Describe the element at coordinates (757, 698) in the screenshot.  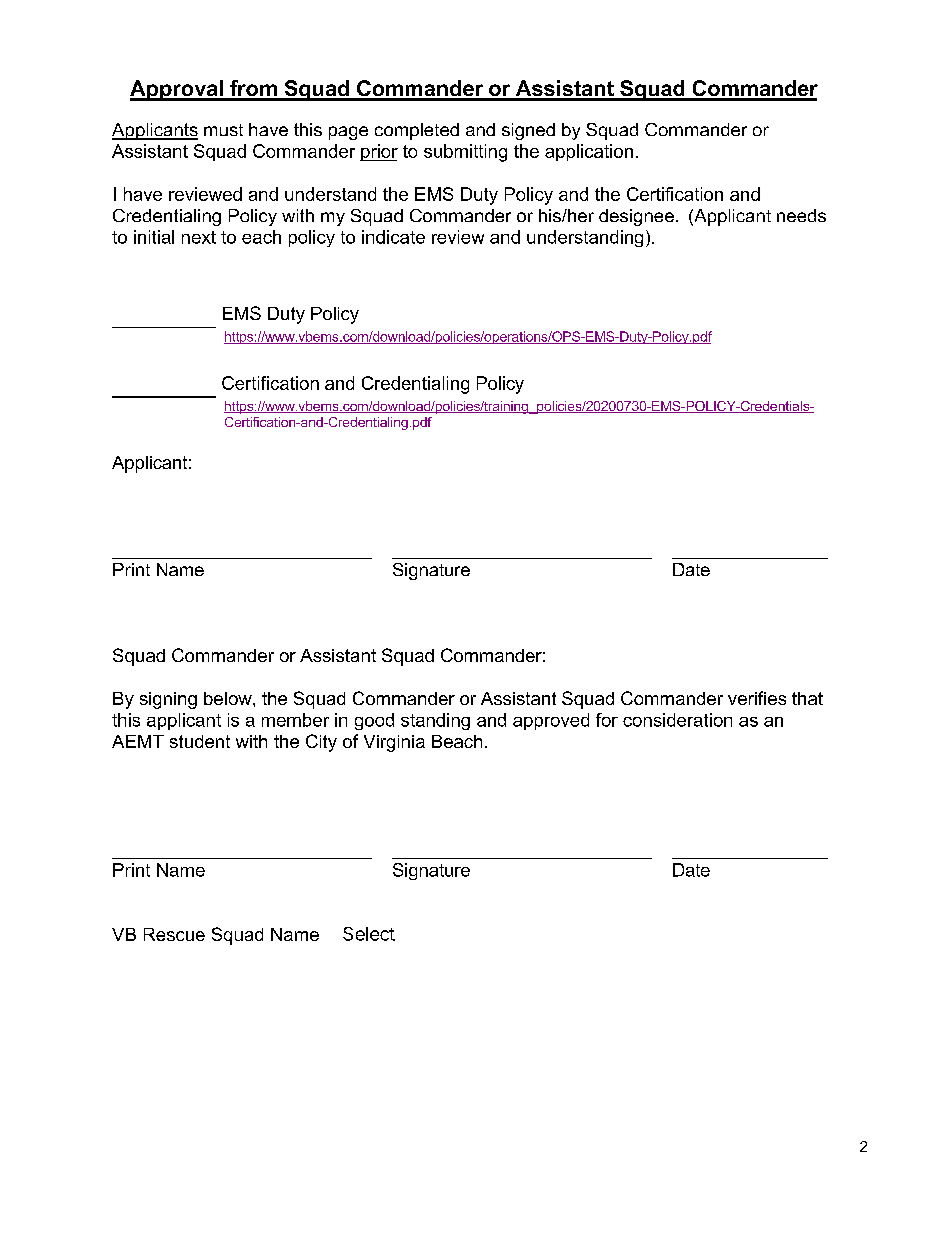
I see `verifies` at that location.
